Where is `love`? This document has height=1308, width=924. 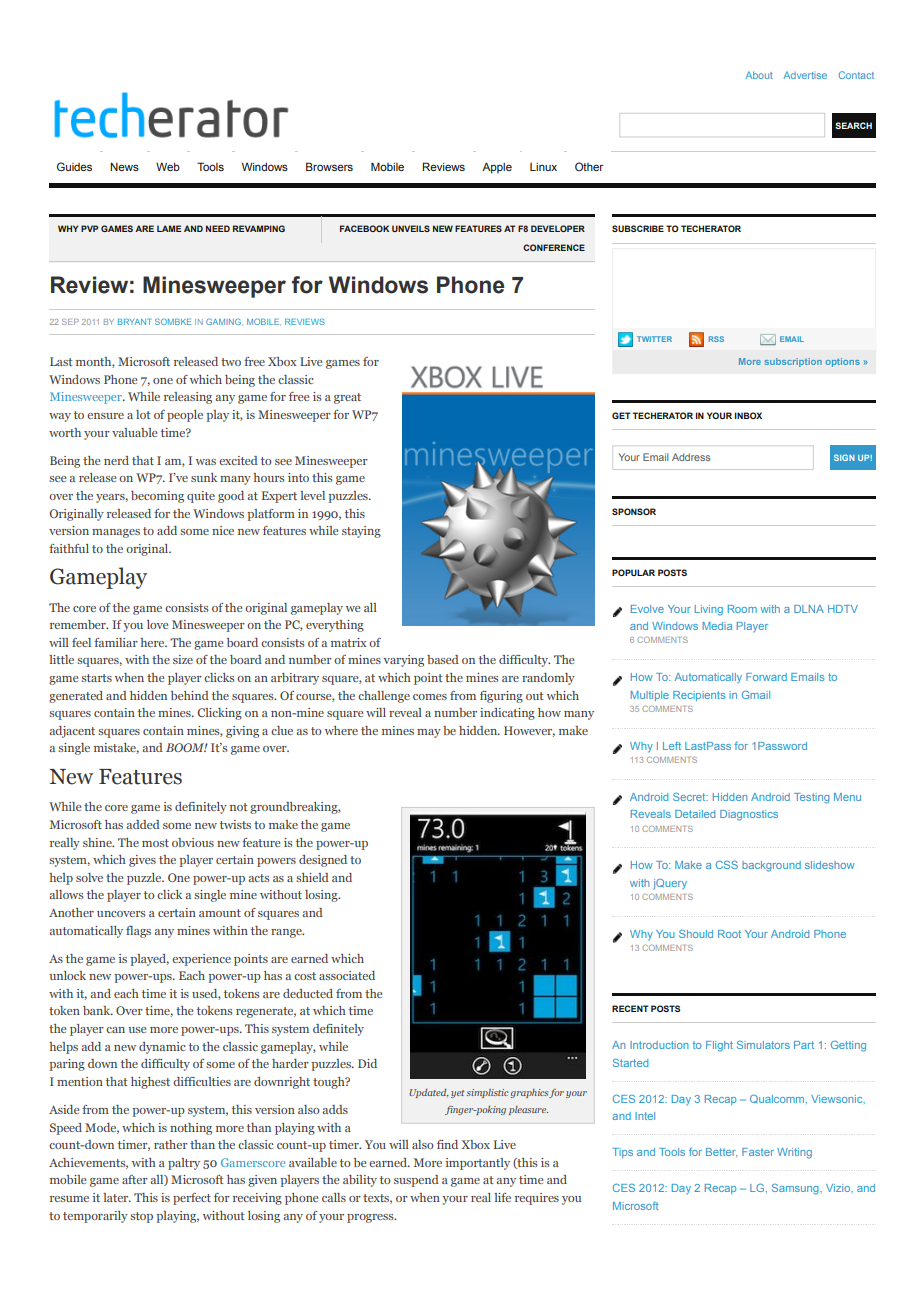
love is located at coordinates (157, 624).
